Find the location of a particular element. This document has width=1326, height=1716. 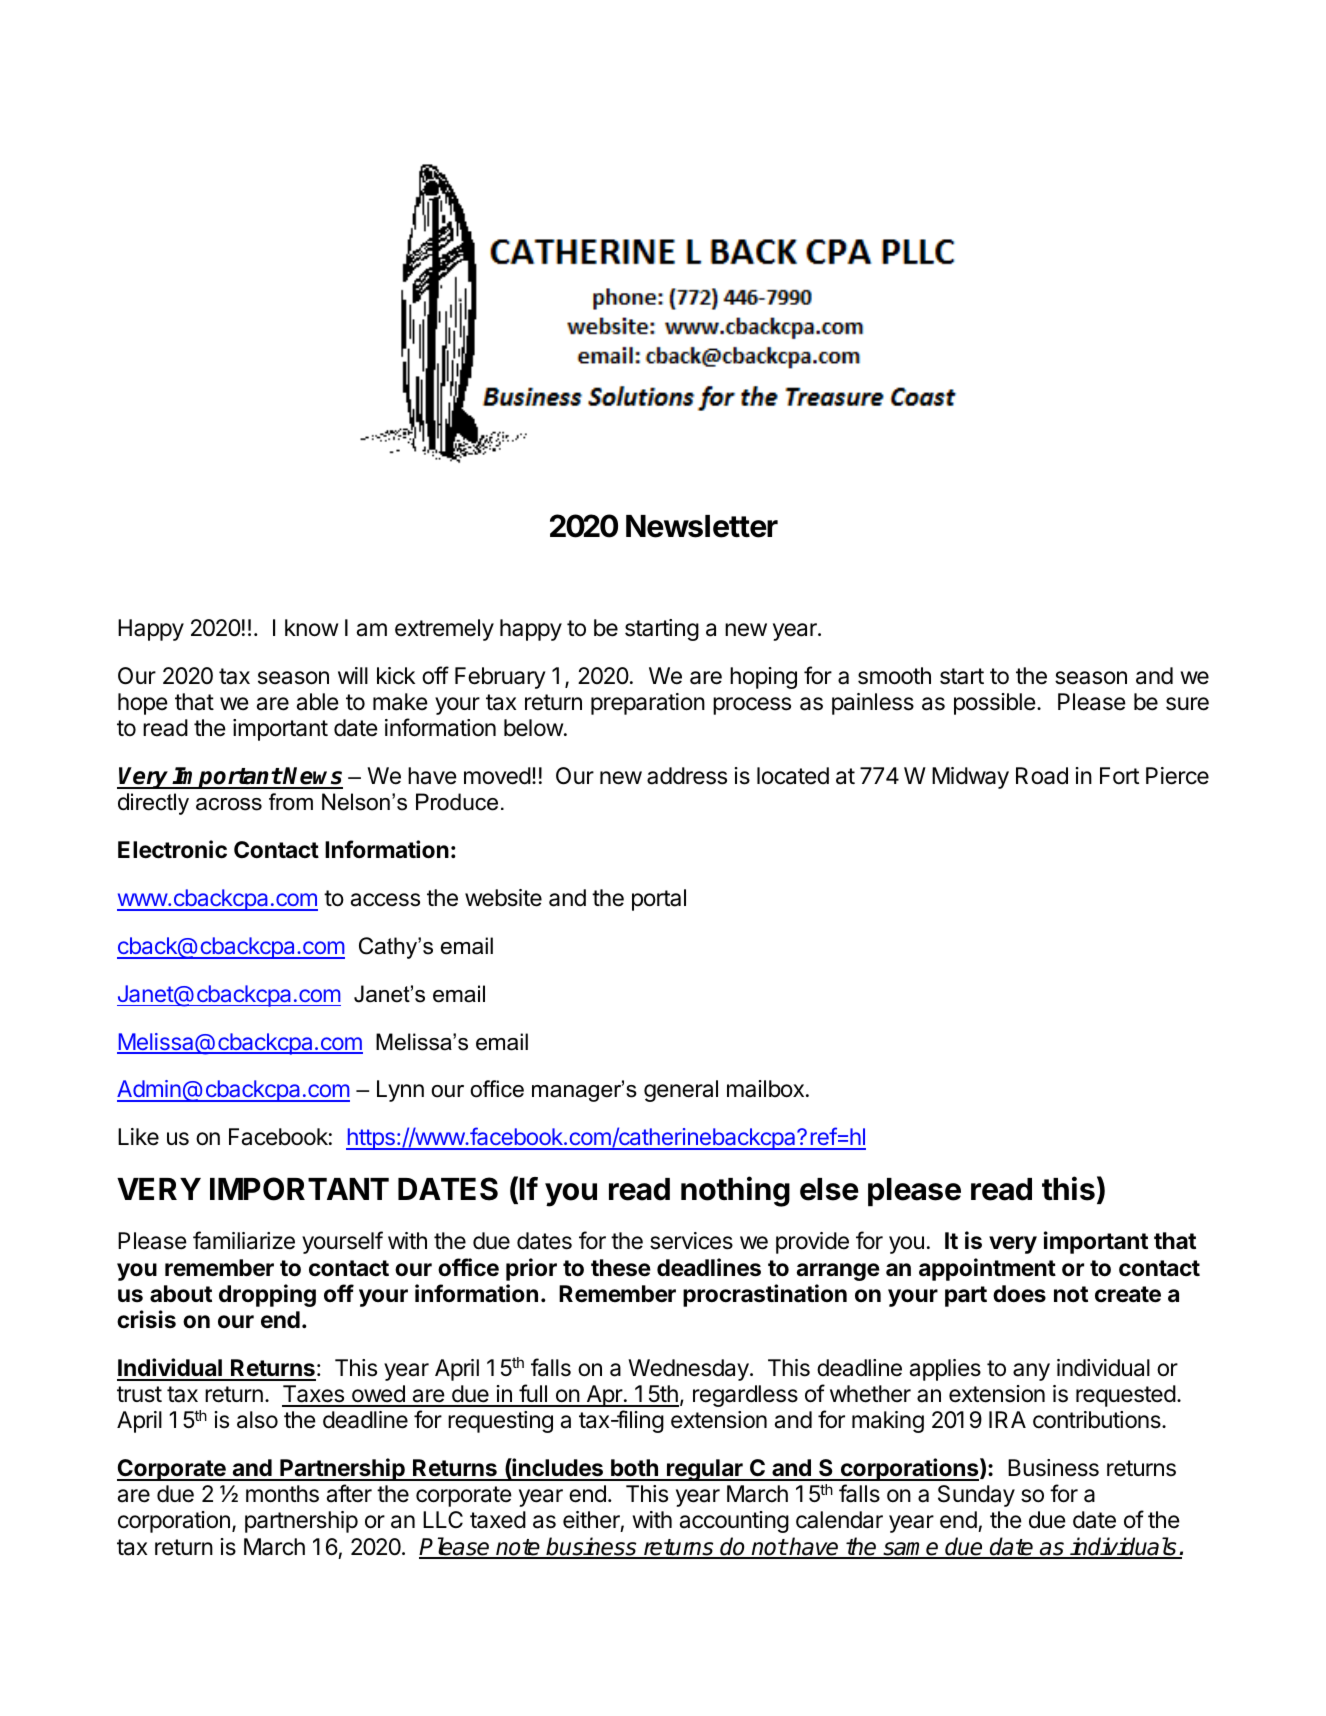

know is located at coordinates (311, 628).
